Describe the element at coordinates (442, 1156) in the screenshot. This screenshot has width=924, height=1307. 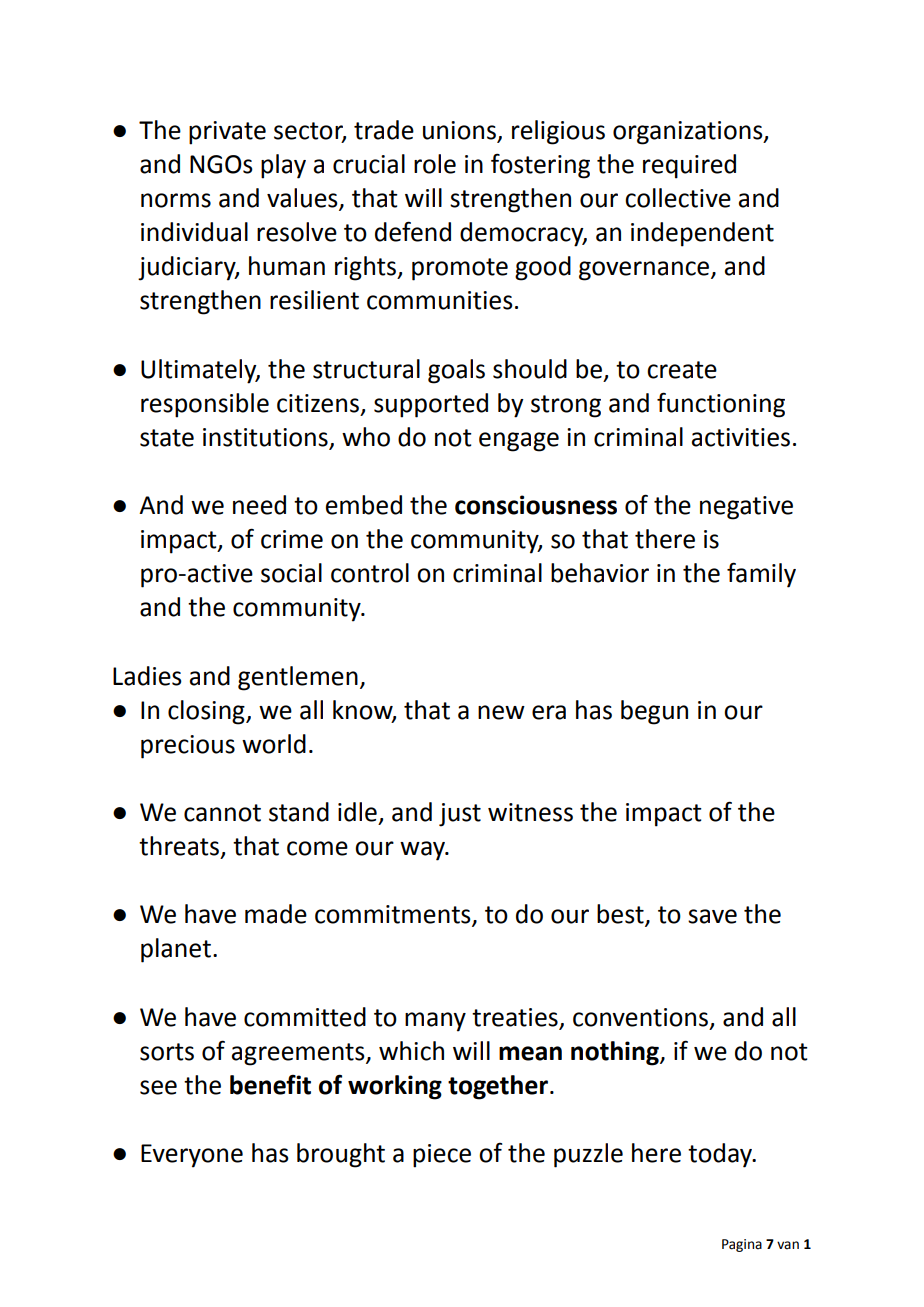
I see `piece` at that location.
